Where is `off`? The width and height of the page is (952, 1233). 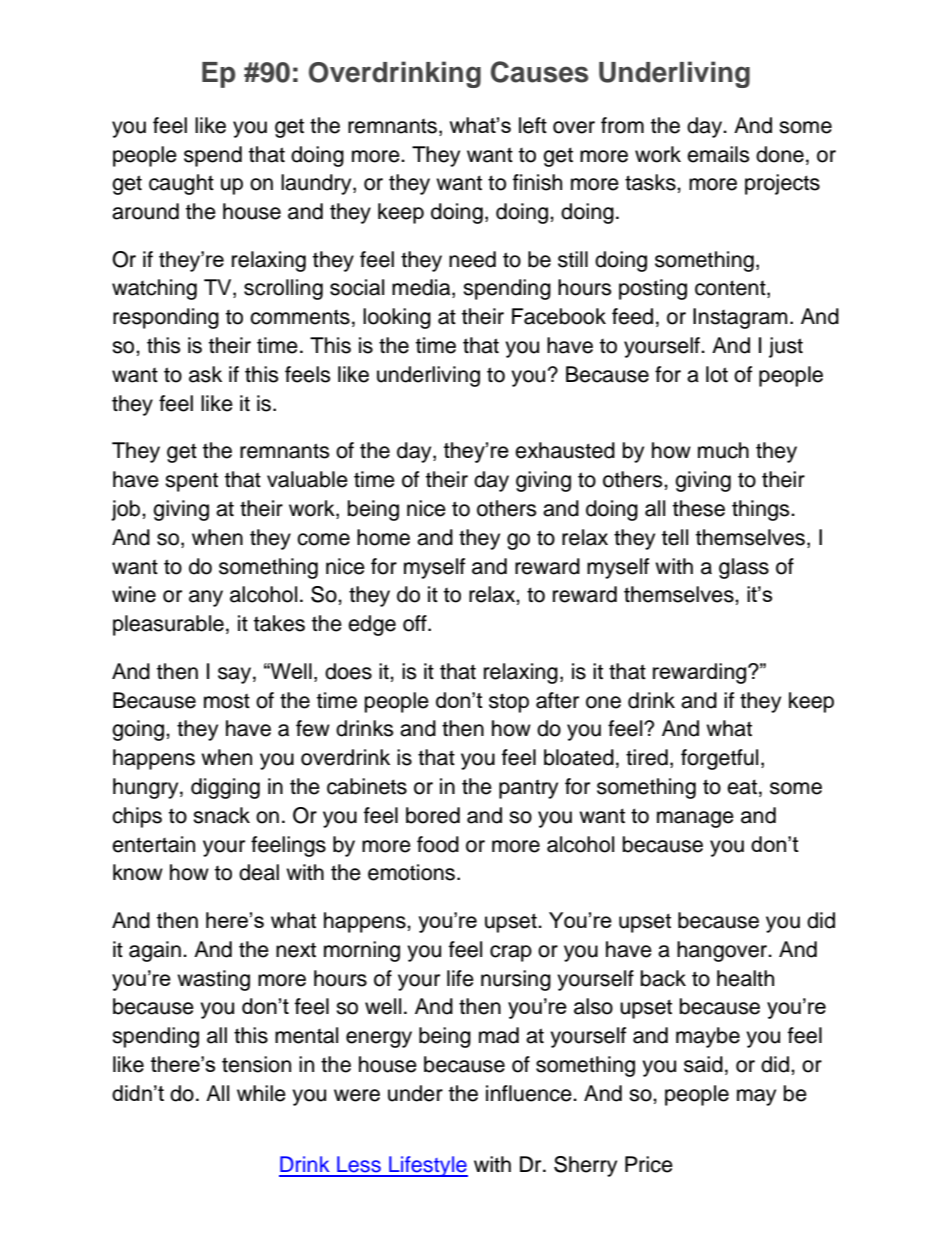
off is located at coordinates (416, 623).
